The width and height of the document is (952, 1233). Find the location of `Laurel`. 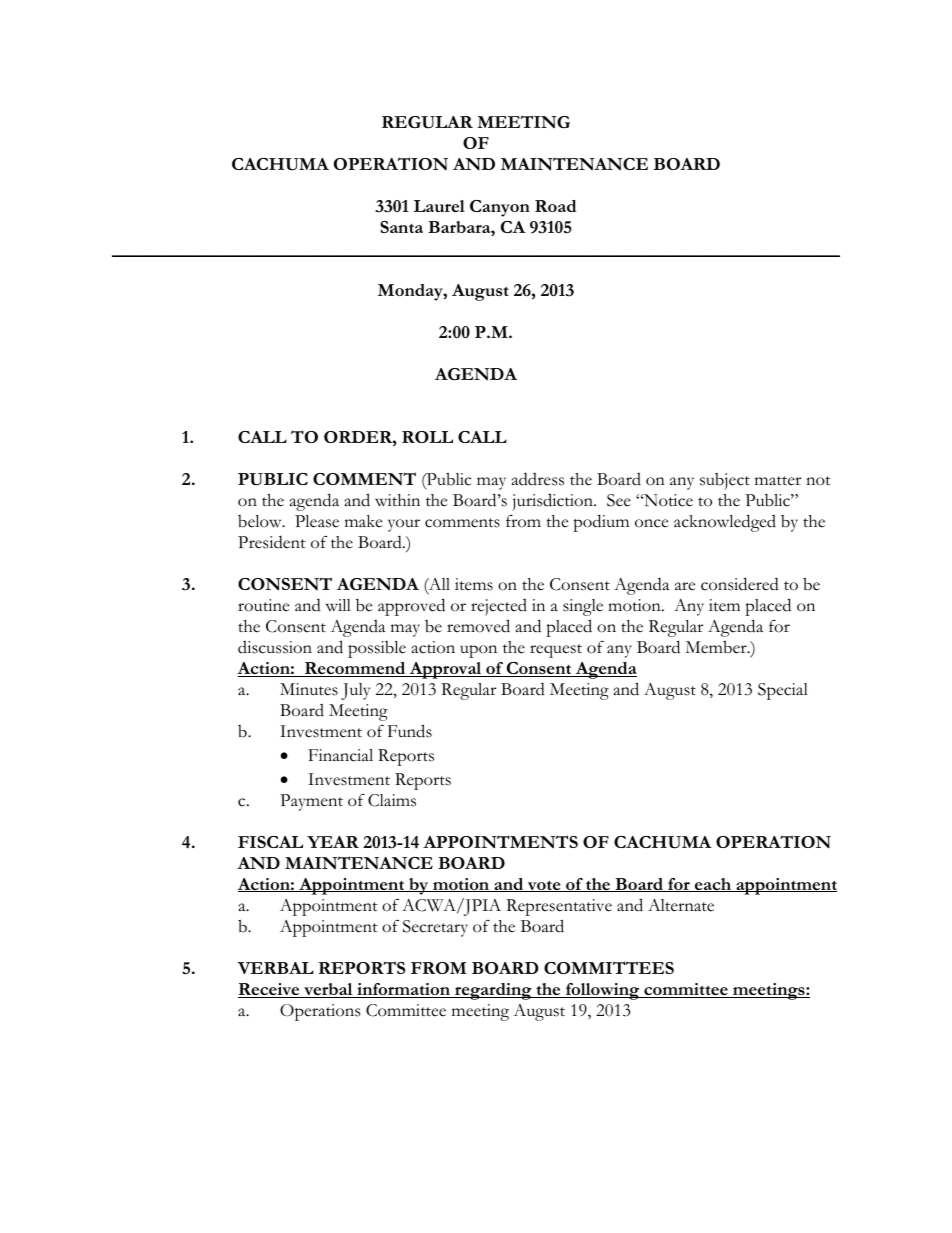

Laurel is located at coordinates (439, 206).
